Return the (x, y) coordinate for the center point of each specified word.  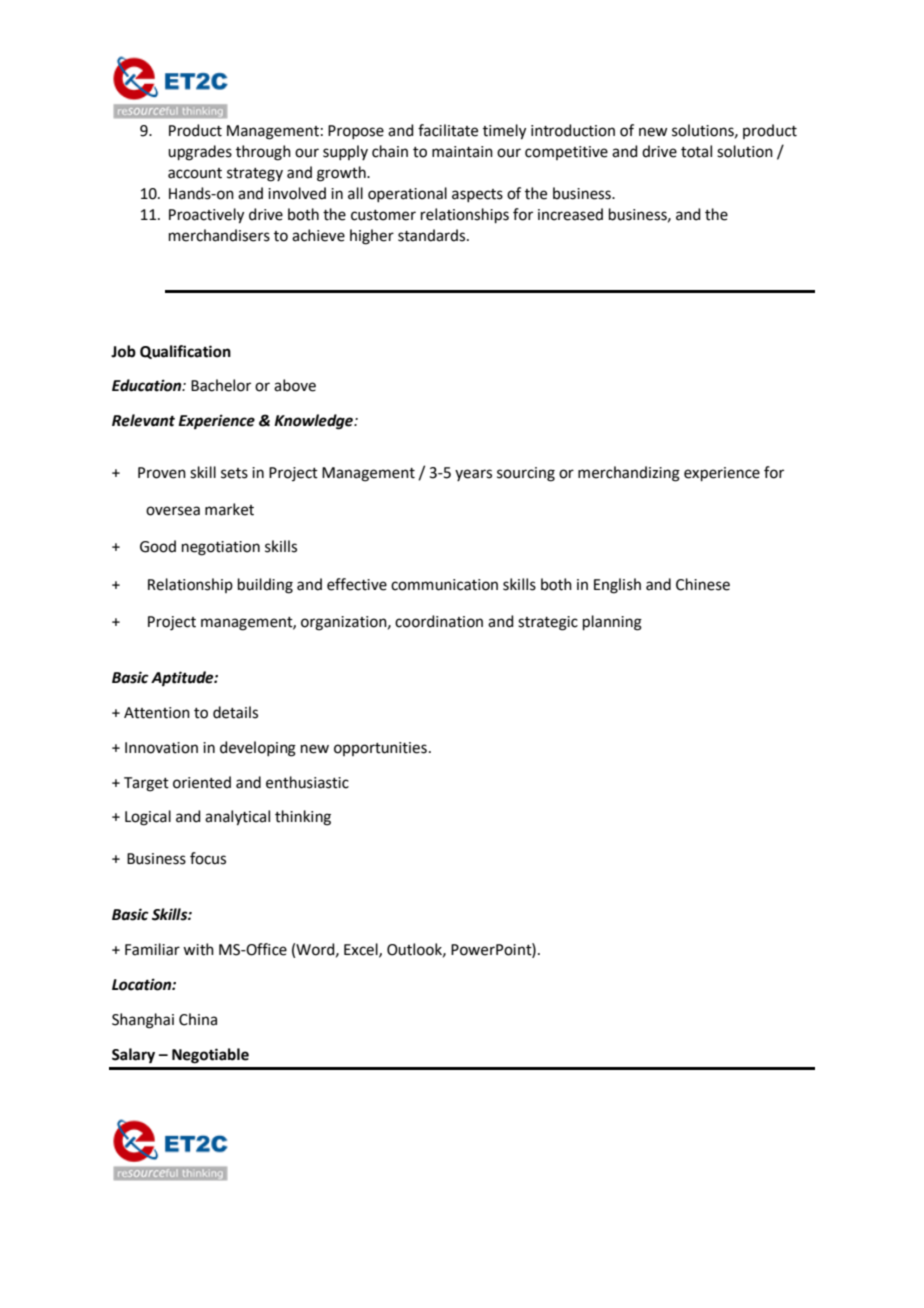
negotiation (221, 548)
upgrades (200, 153)
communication (444, 585)
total (696, 151)
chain (390, 151)
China (198, 1019)
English (617, 586)
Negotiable (210, 1056)
